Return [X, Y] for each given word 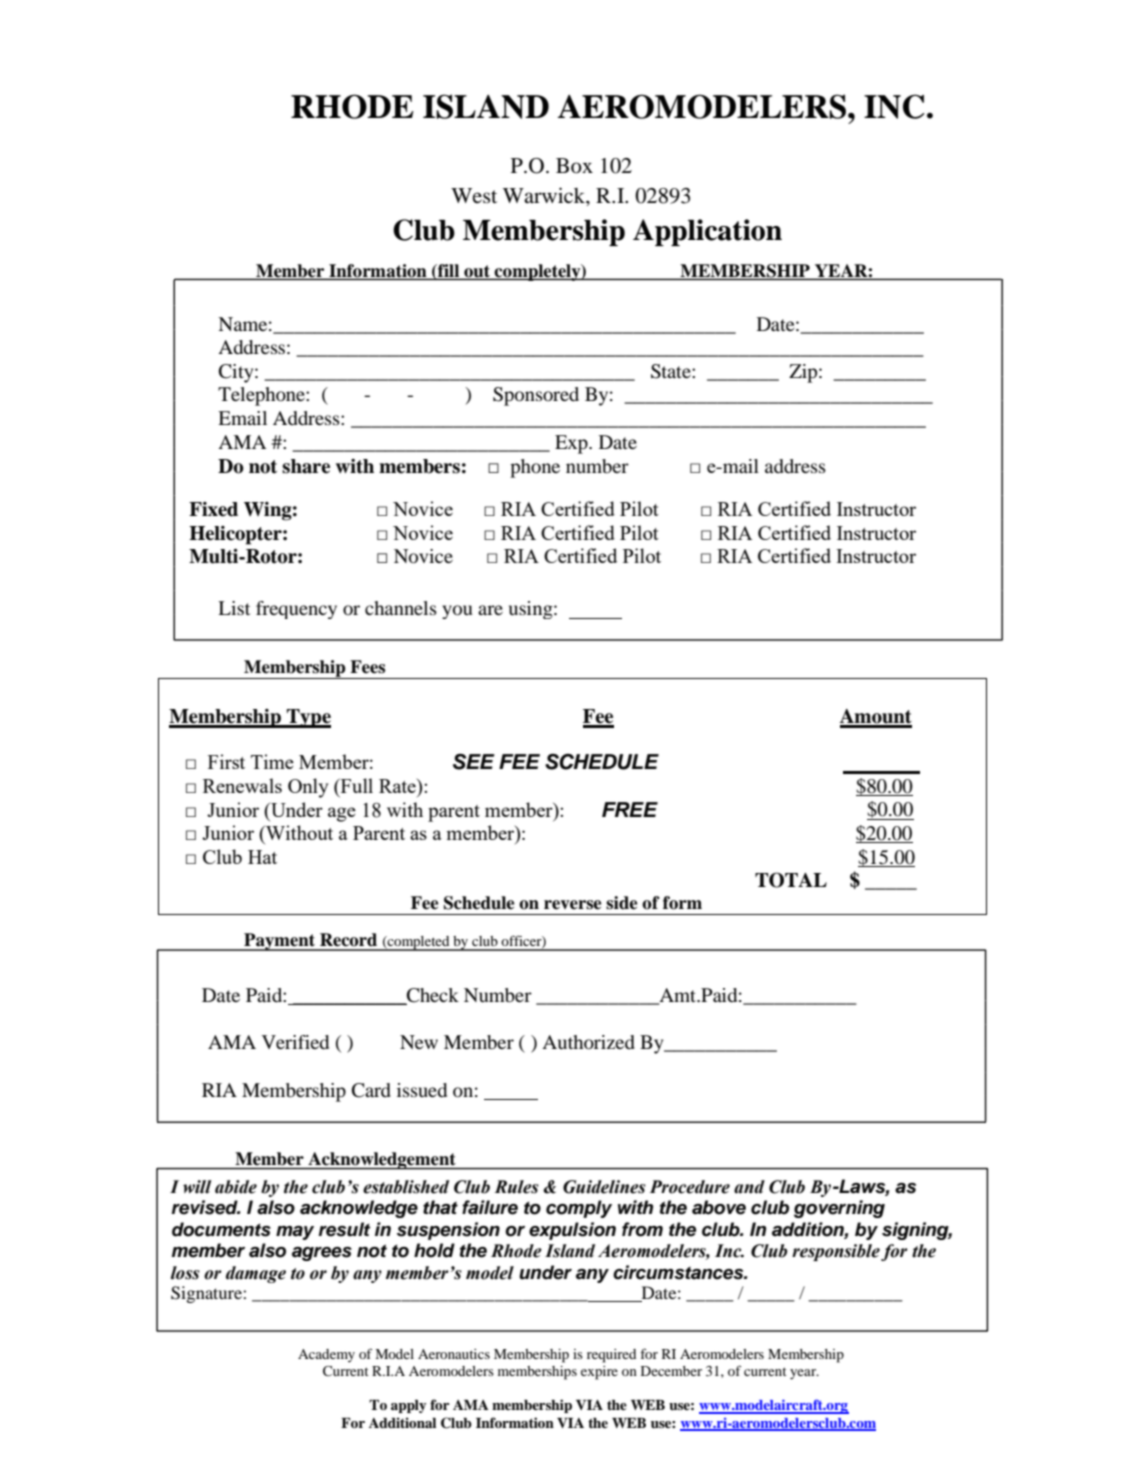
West [474, 195]
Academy [326, 1356]
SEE [474, 762]
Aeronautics [454, 1354]
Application [707, 232]
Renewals [242, 785]
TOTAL [791, 880]
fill [447, 271]
